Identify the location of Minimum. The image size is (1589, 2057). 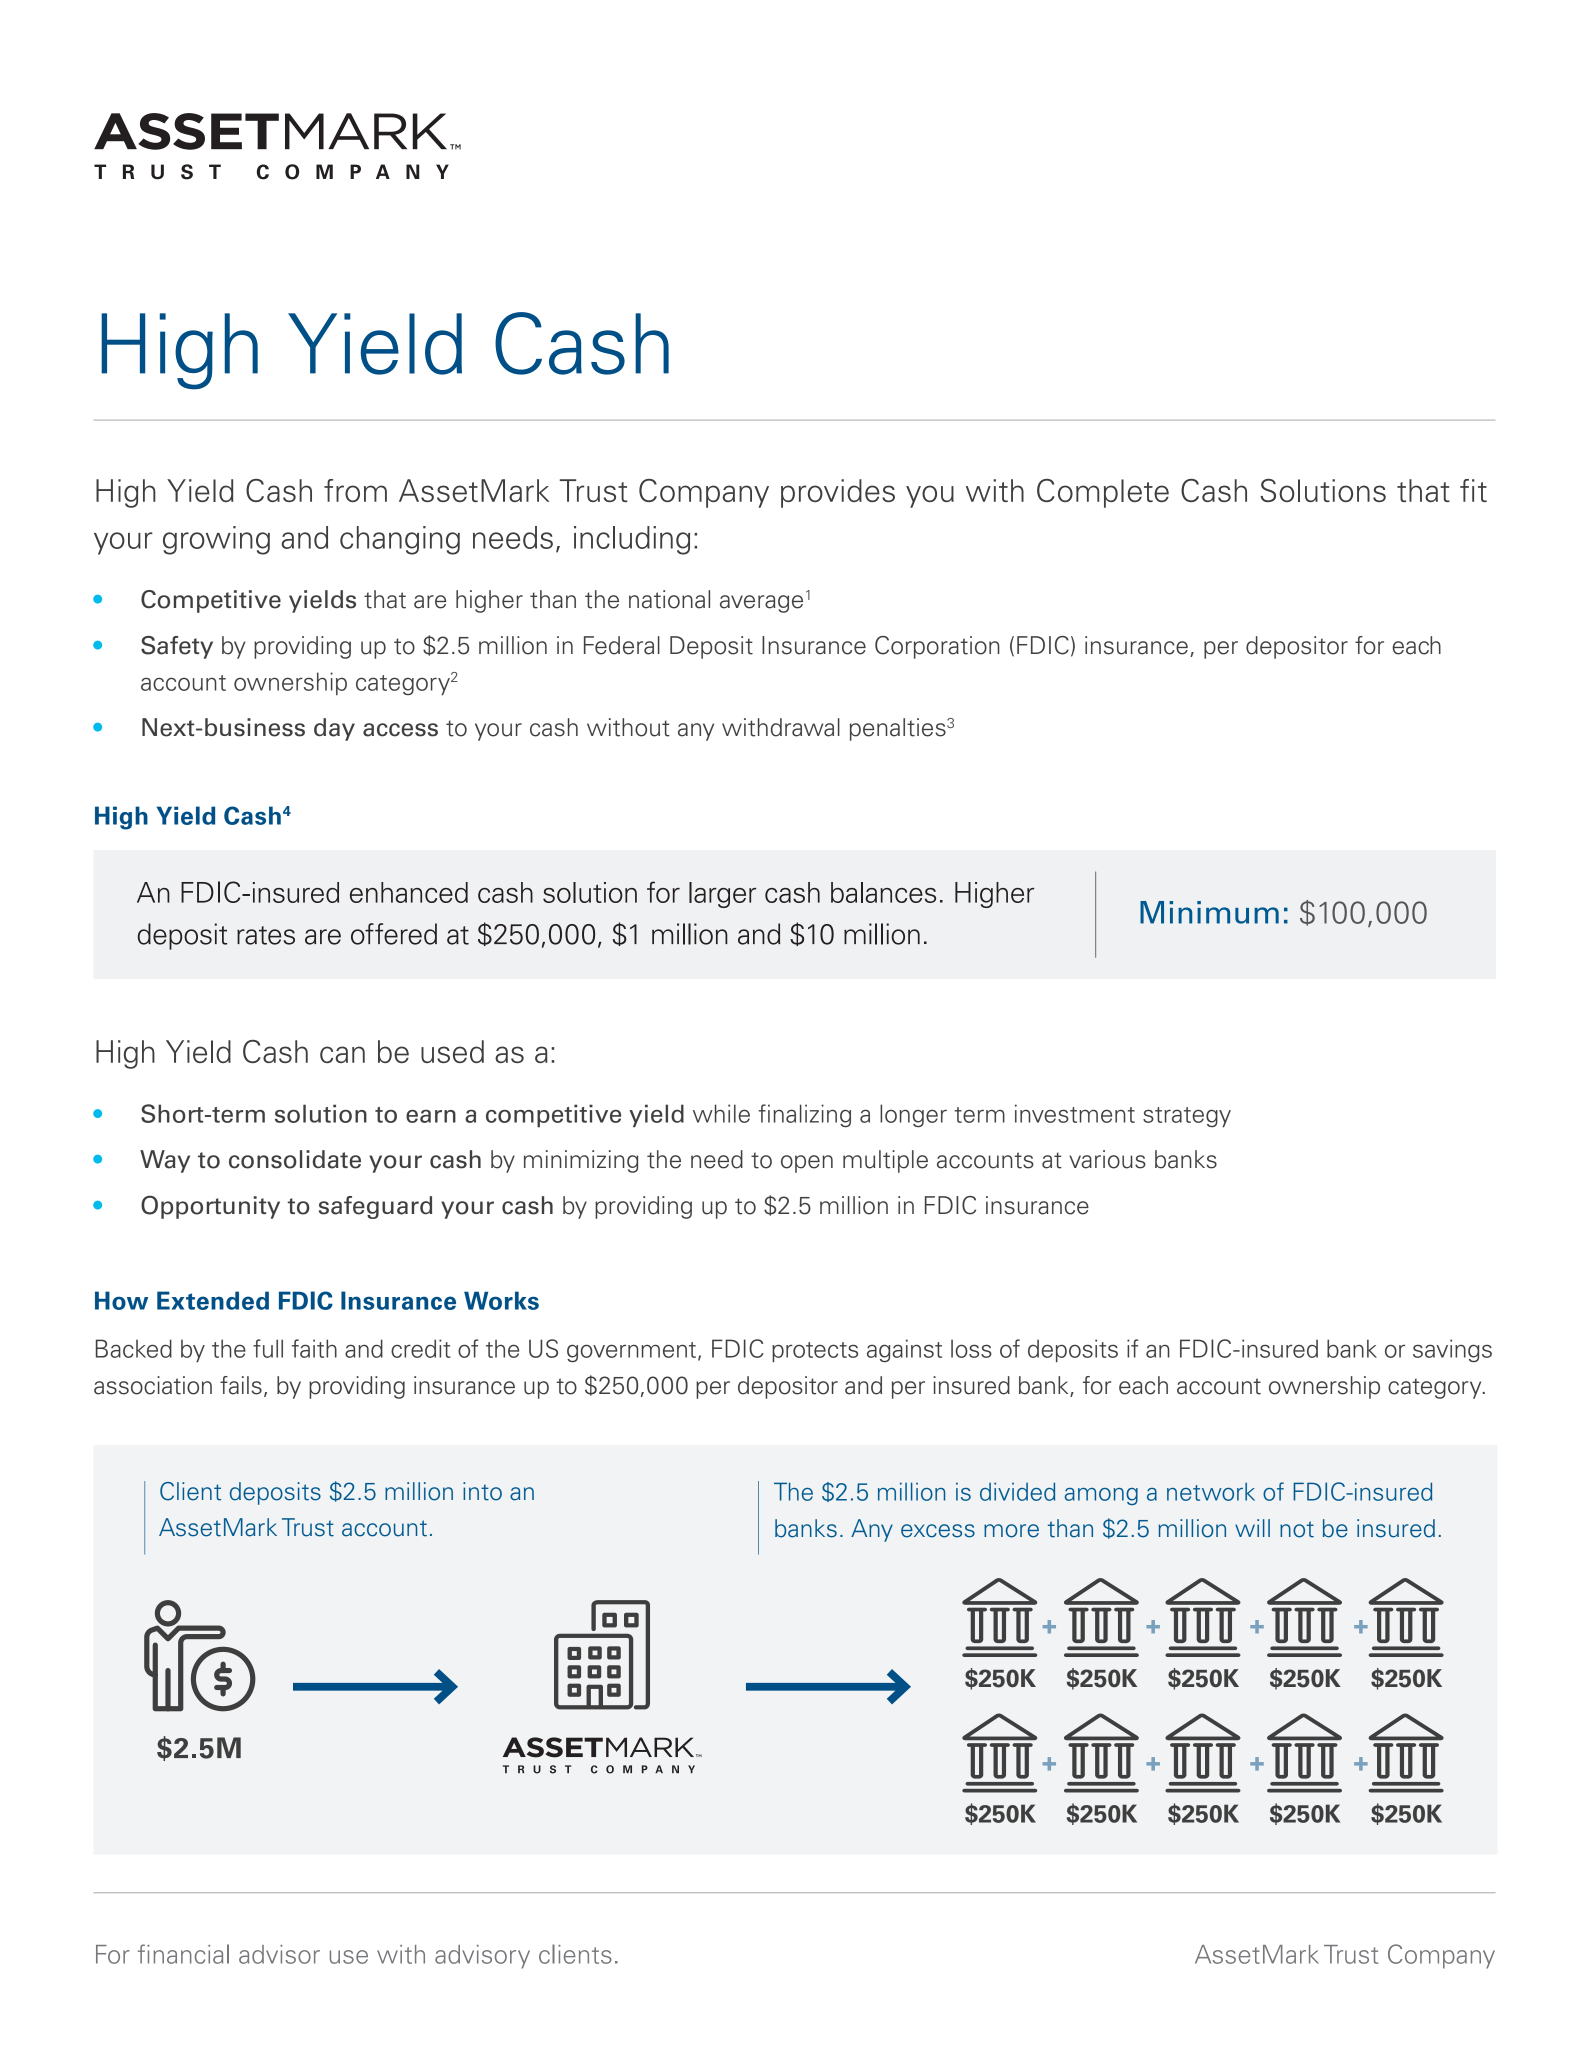
(1209, 912).
